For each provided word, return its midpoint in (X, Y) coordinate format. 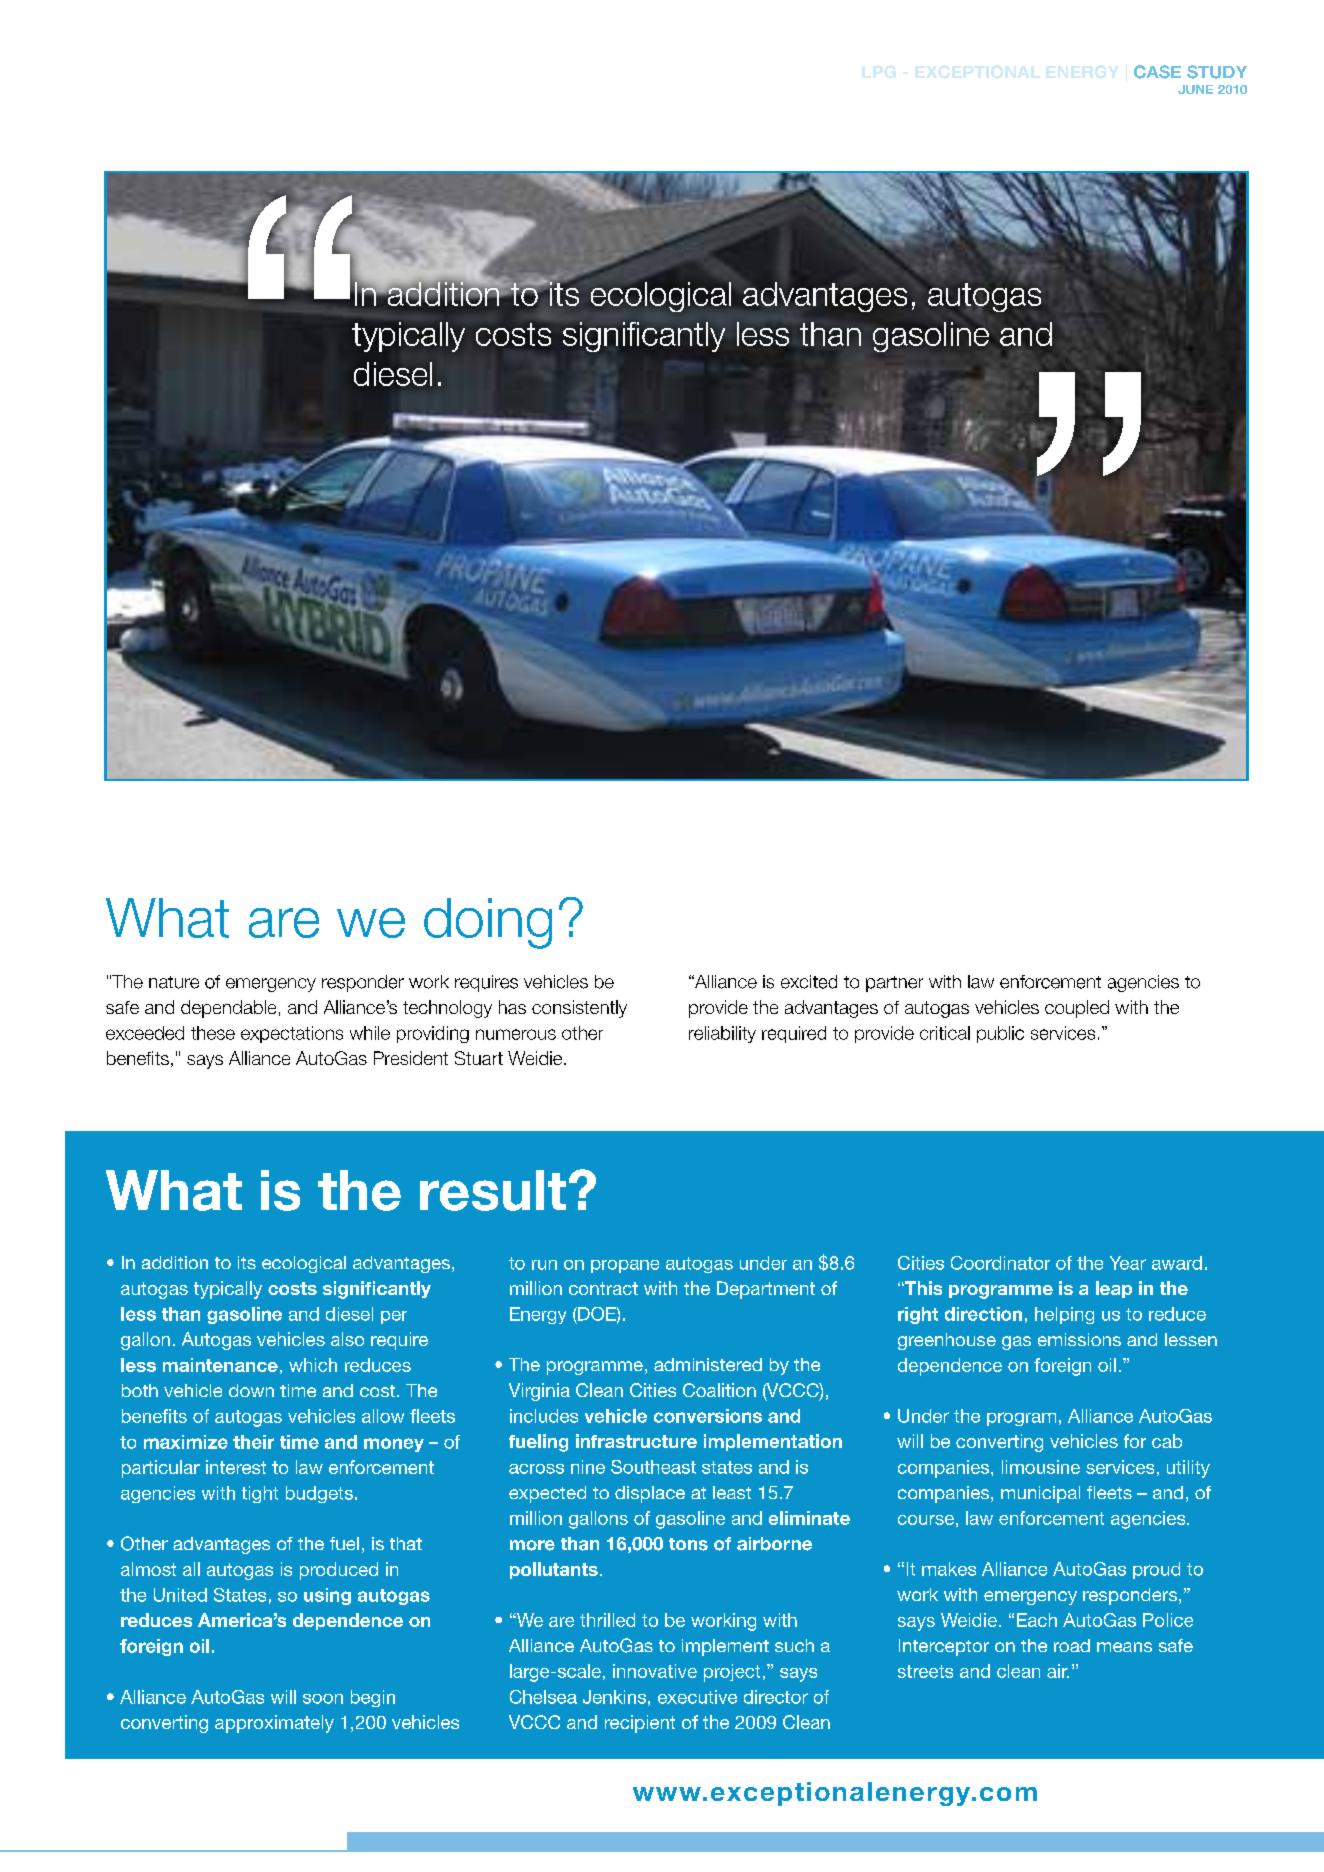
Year (1128, 1263)
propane (625, 1266)
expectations (292, 1034)
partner (894, 984)
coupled (1077, 1009)
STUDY (1217, 72)
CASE (1157, 72)
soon (323, 1699)
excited (809, 982)
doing (488, 923)
